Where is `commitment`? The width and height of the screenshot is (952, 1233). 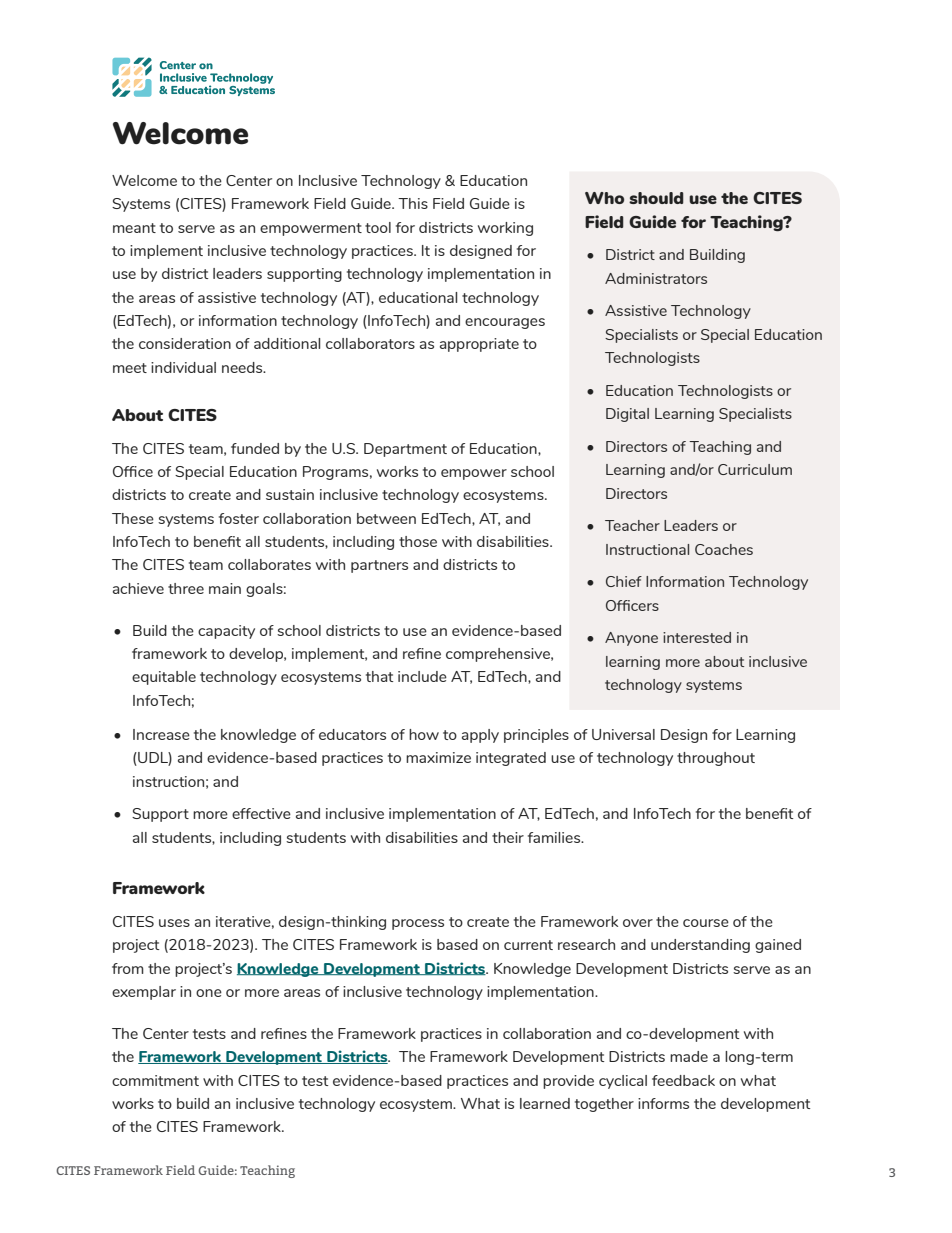
commitment is located at coordinates (155, 1080).
